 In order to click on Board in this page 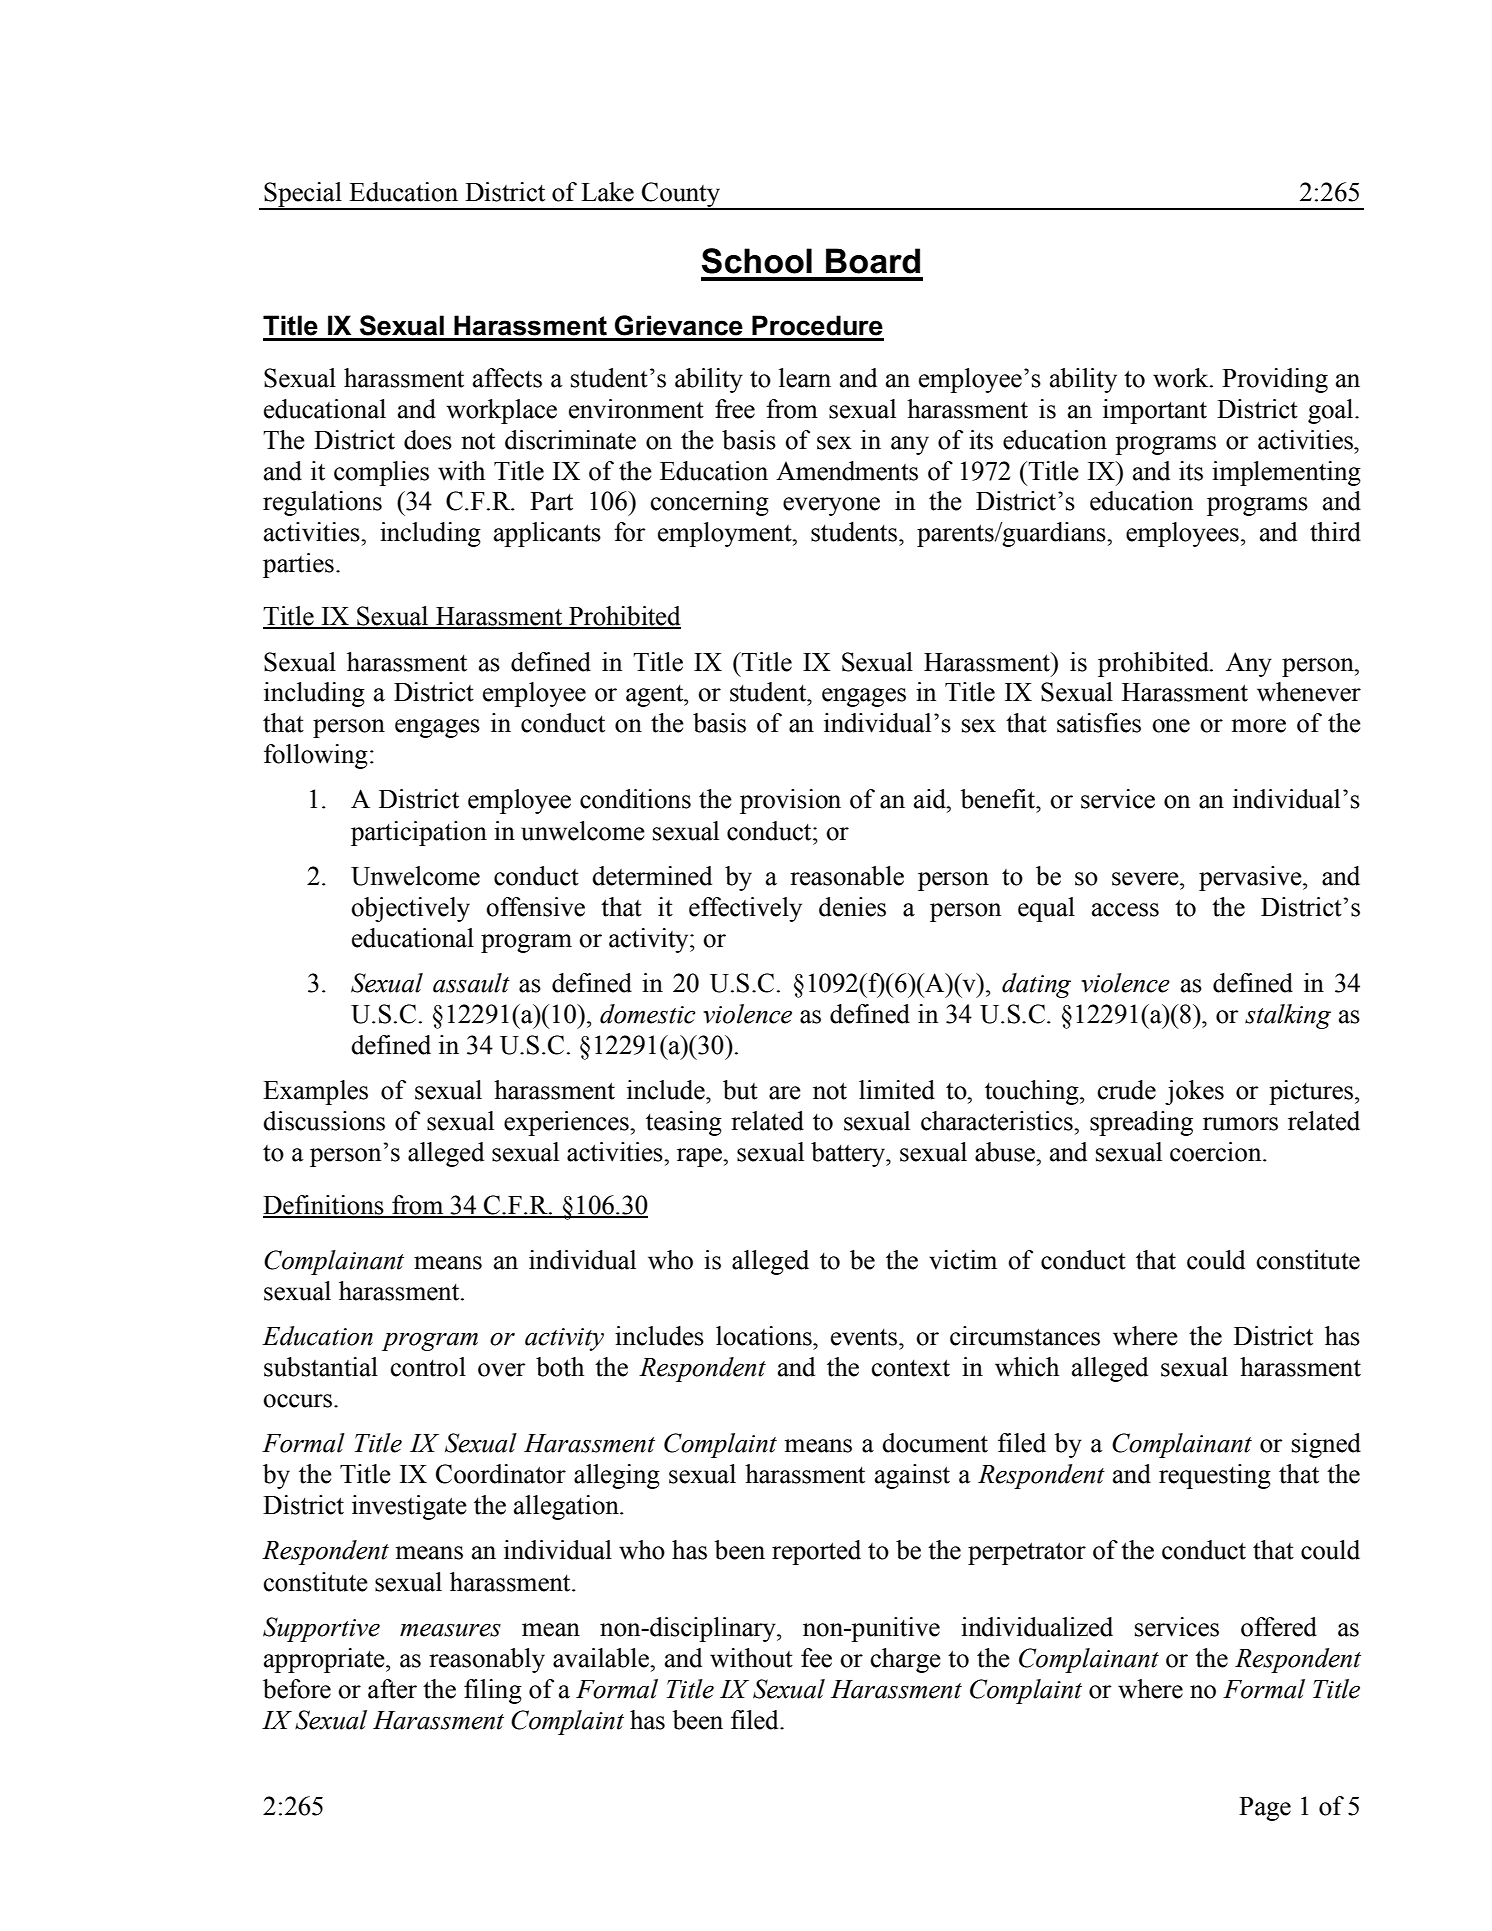, I will do `click(873, 261)`.
